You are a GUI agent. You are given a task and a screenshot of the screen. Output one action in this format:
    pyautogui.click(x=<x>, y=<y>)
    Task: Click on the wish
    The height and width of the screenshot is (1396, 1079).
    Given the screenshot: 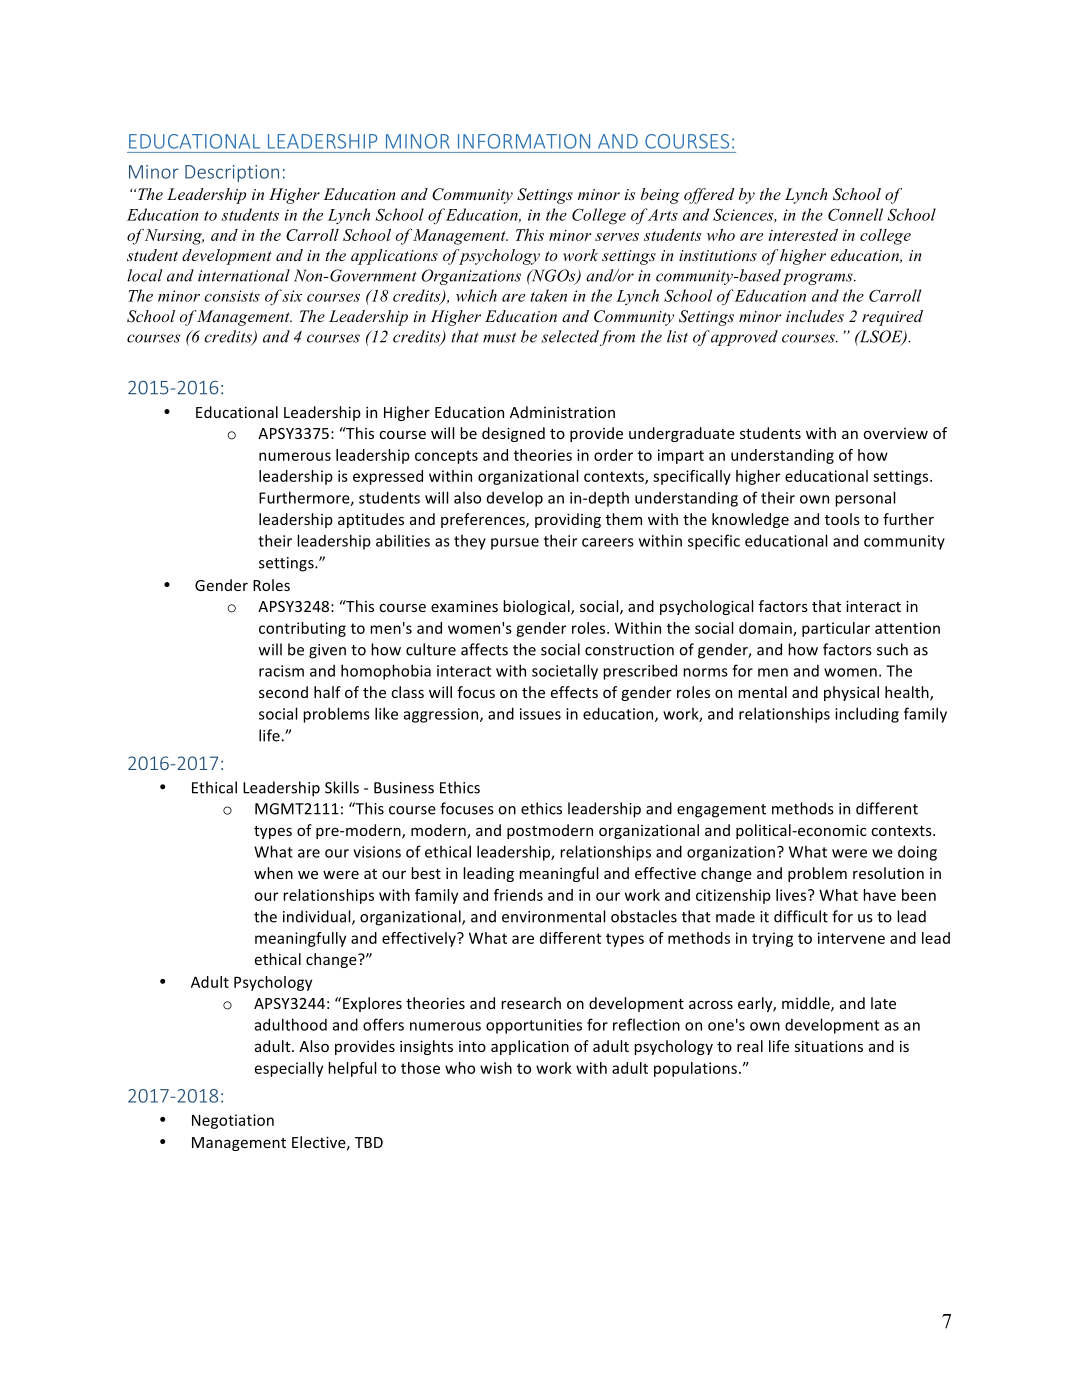 What is the action you would take?
    pyautogui.click(x=496, y=1068)
